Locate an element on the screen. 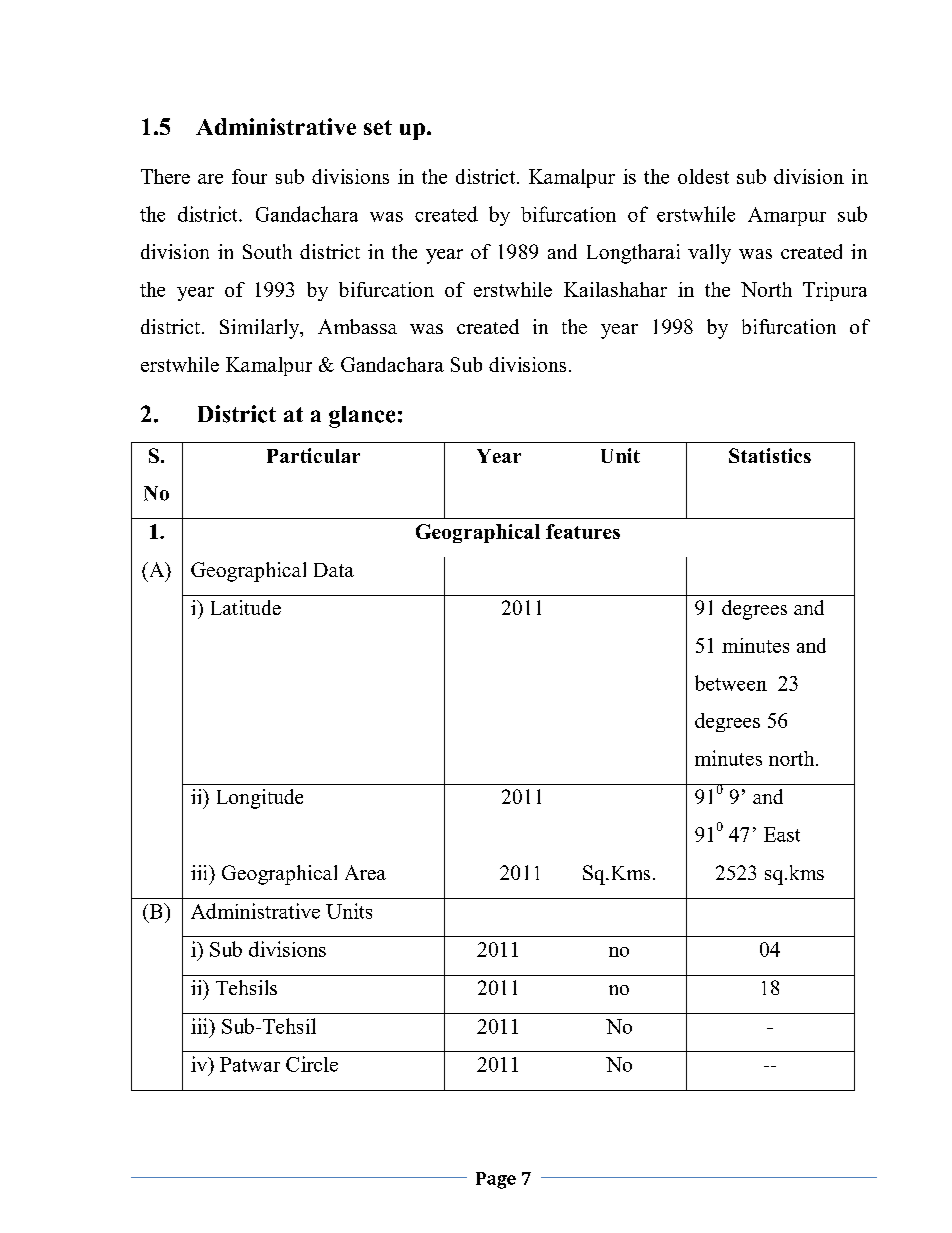 Image resolution: width=952 pixels, height=1233 pixels. oldest is located at coordinates (703, 176).
